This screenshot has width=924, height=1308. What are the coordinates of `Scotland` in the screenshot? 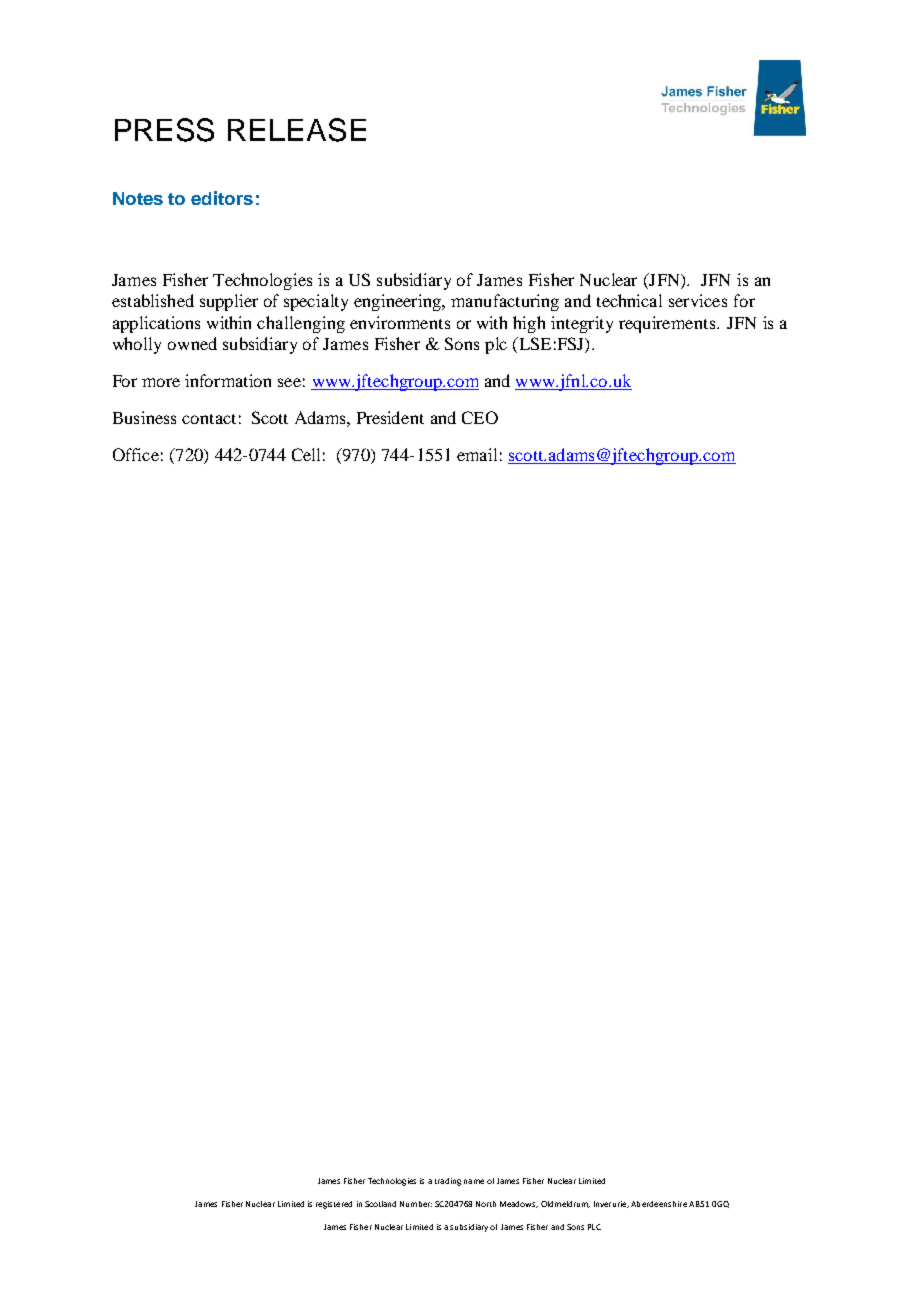 It's located at (380, 1204).
